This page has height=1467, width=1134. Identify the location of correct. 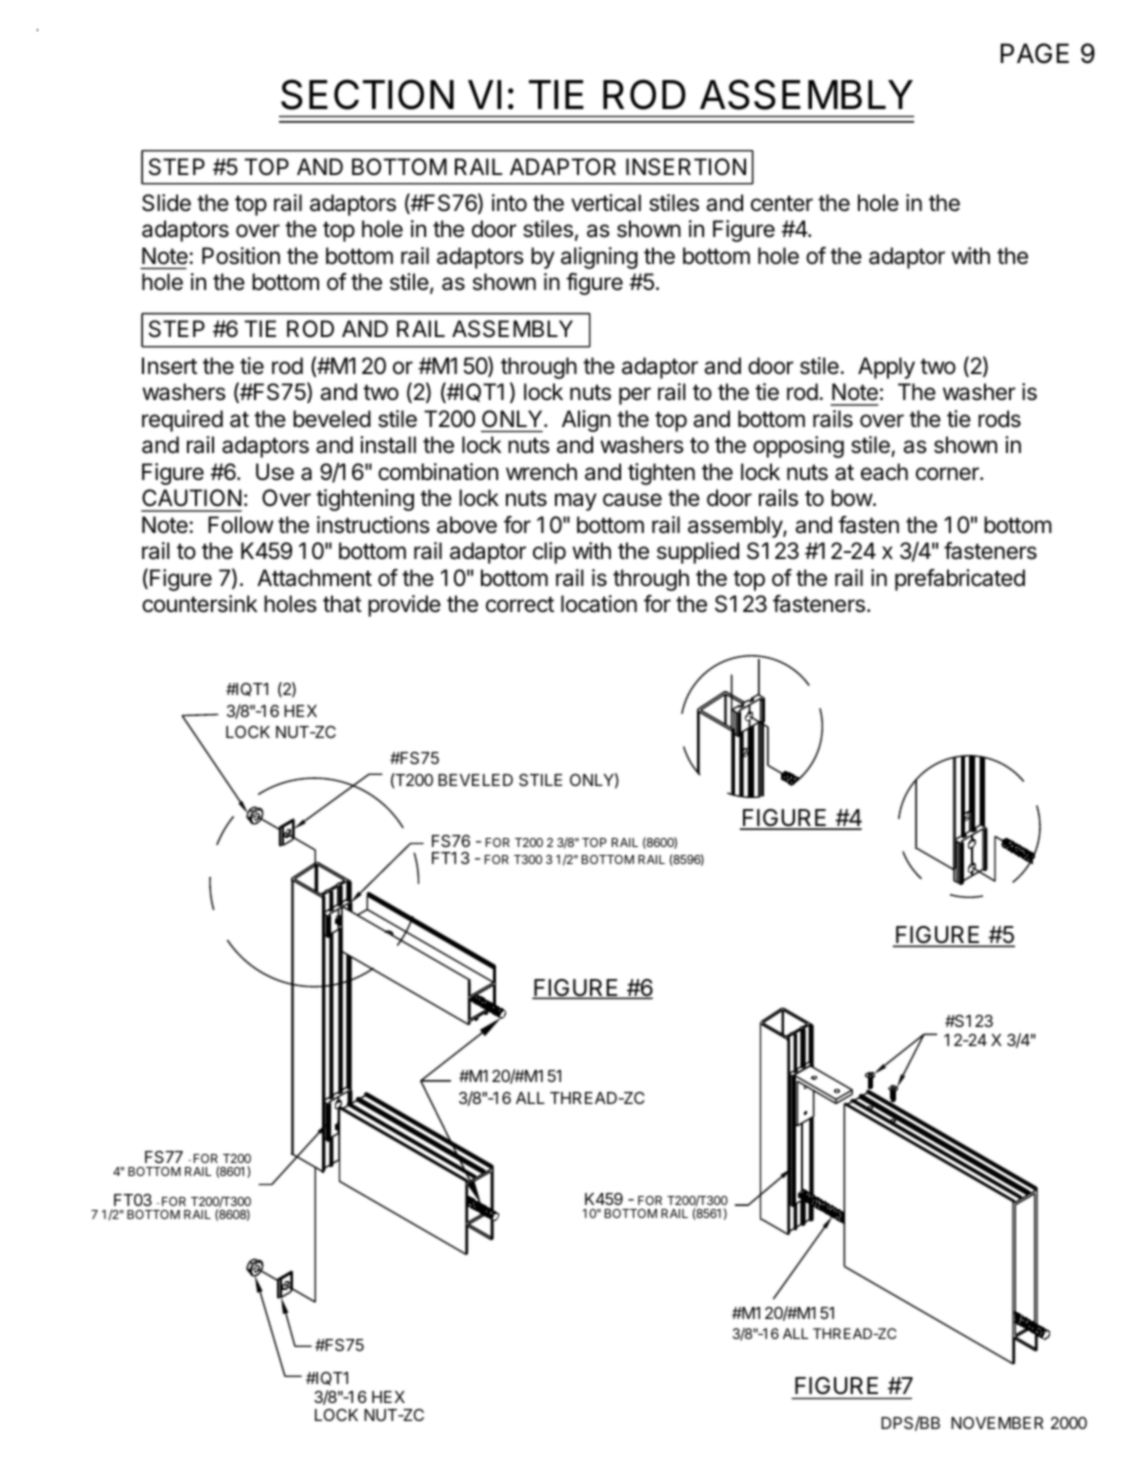
(520, 604).
